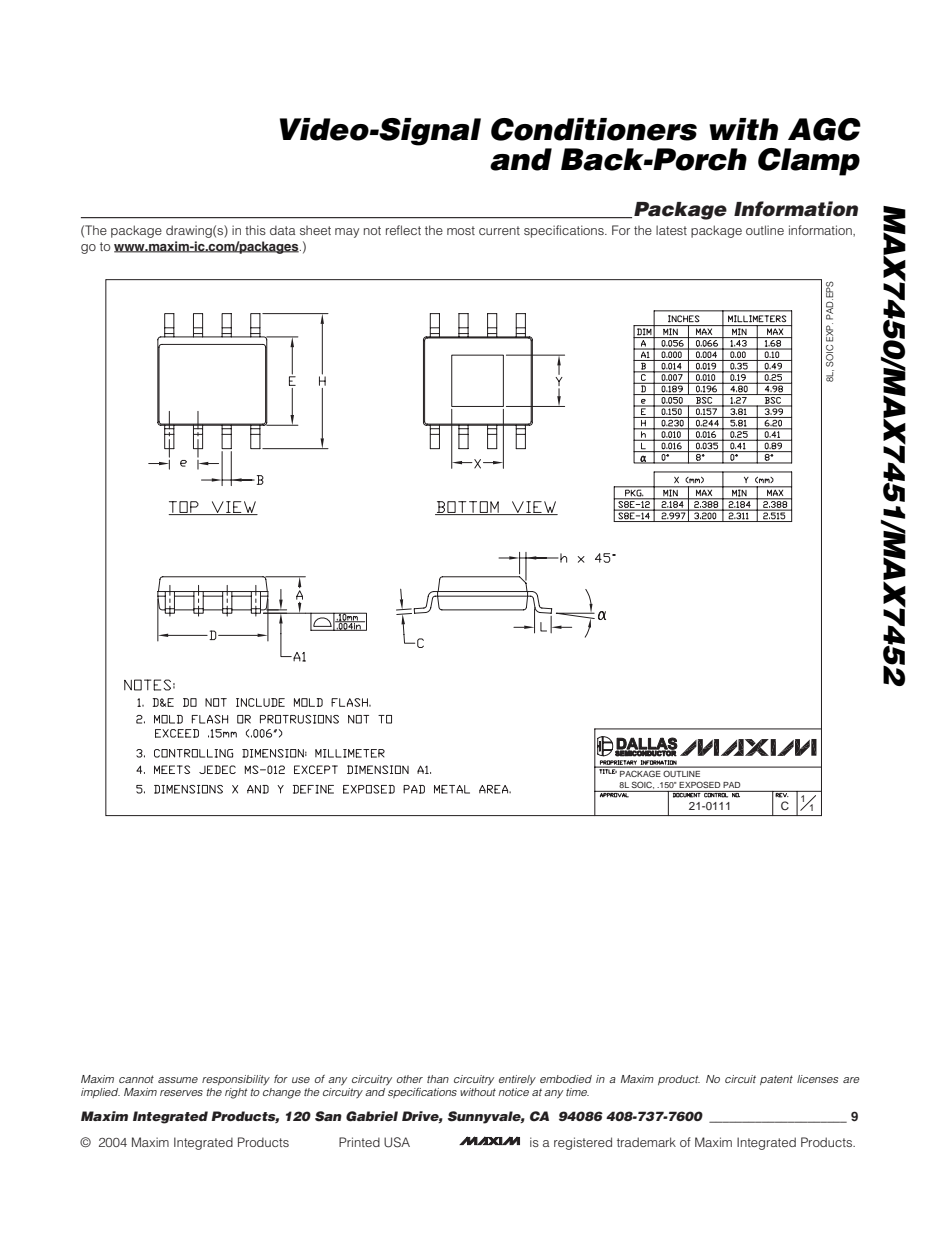  I want to click on reflect, so click(403, 230).
